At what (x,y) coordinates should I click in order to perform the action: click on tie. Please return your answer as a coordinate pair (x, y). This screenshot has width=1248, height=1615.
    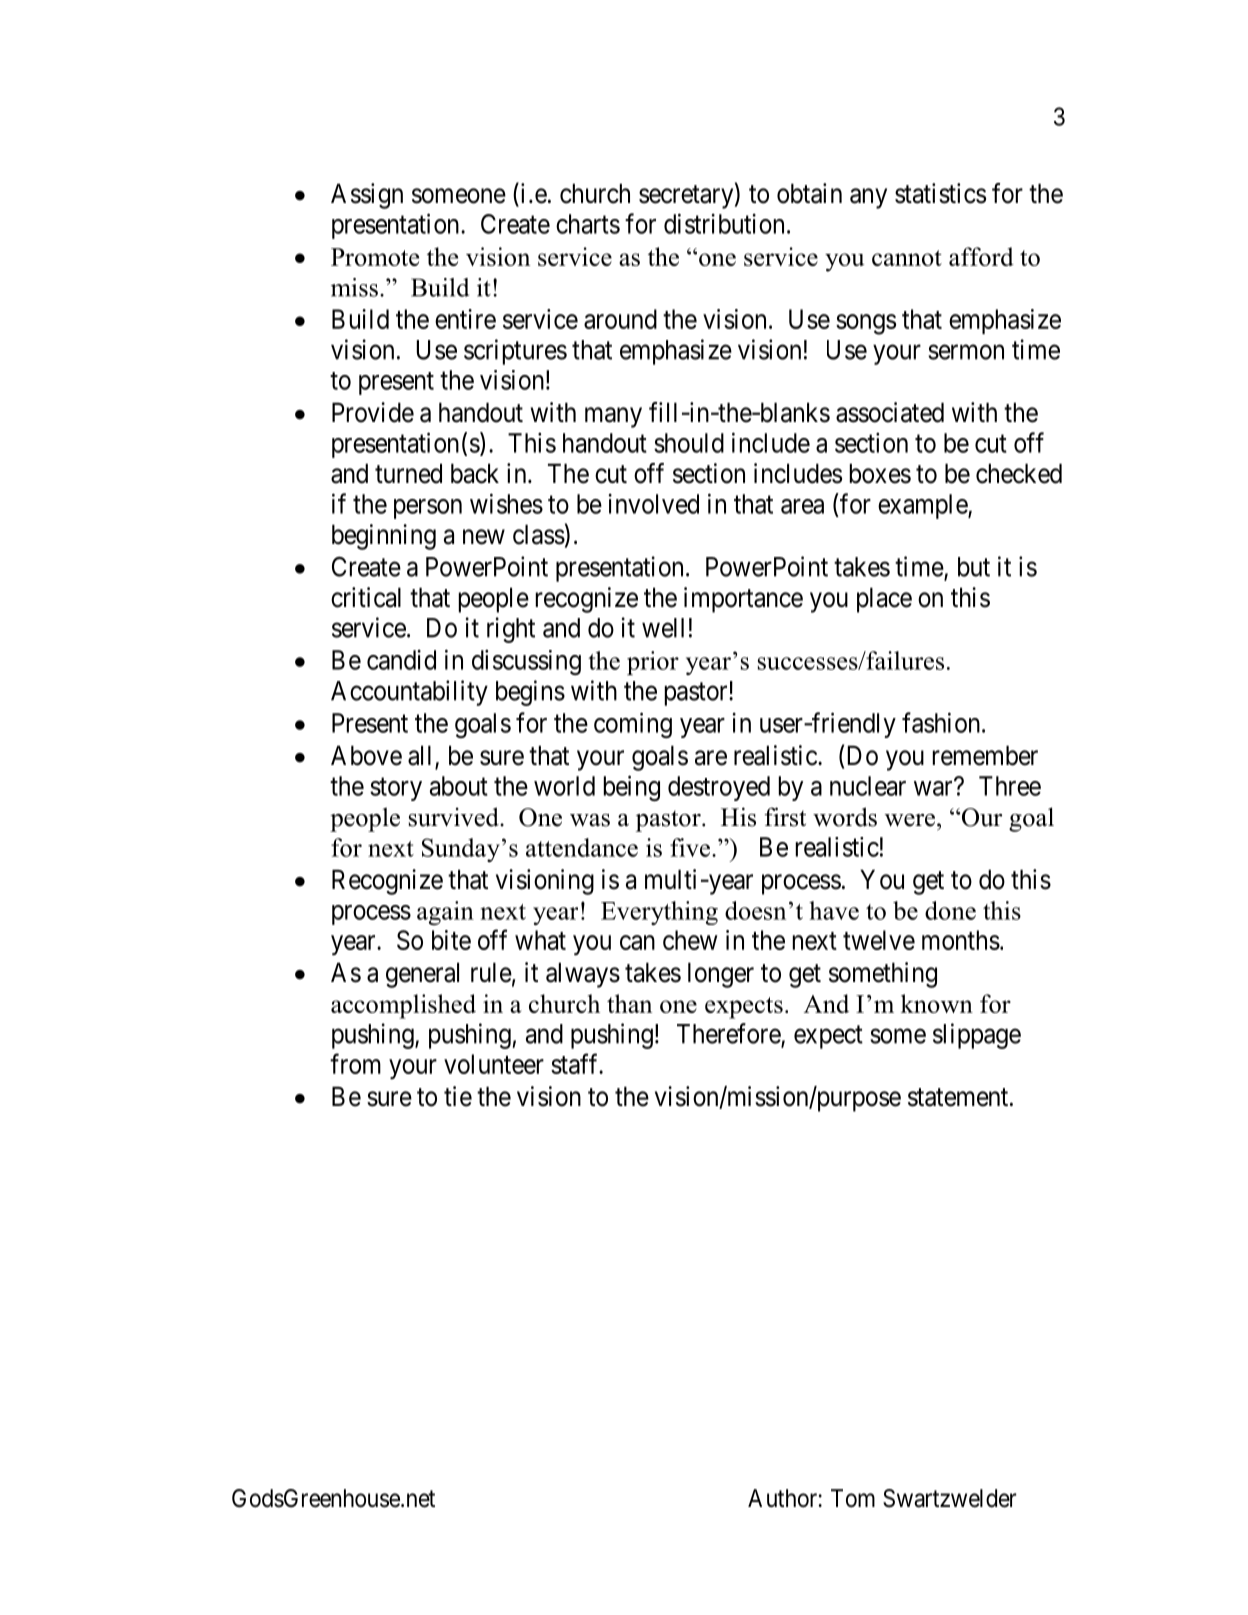
    Looking at the image, I should click on (458, 1096).
